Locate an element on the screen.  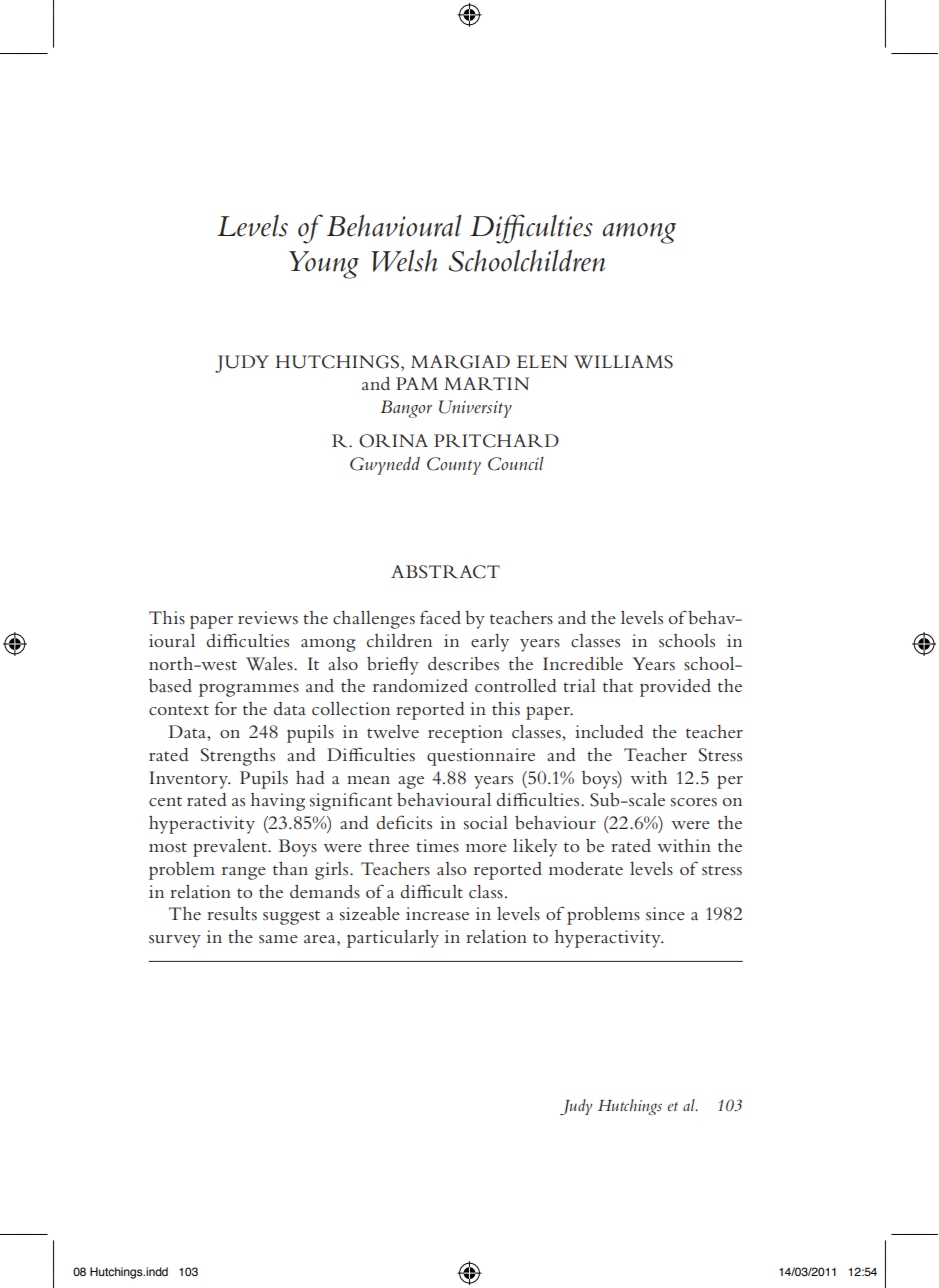
Council is located at coordinates (516, 464).
